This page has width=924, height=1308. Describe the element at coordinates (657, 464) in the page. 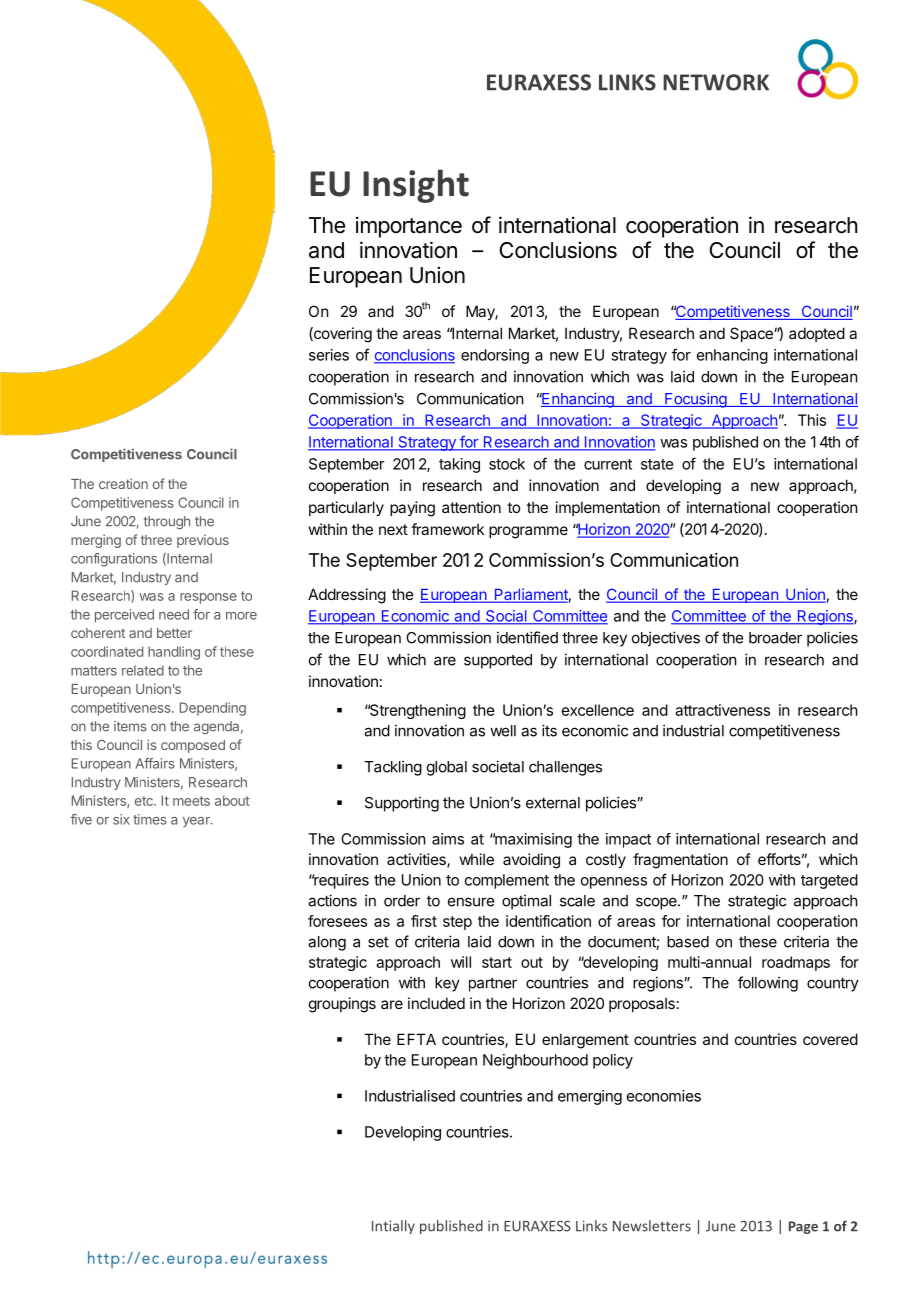

I see `state` at that location.
